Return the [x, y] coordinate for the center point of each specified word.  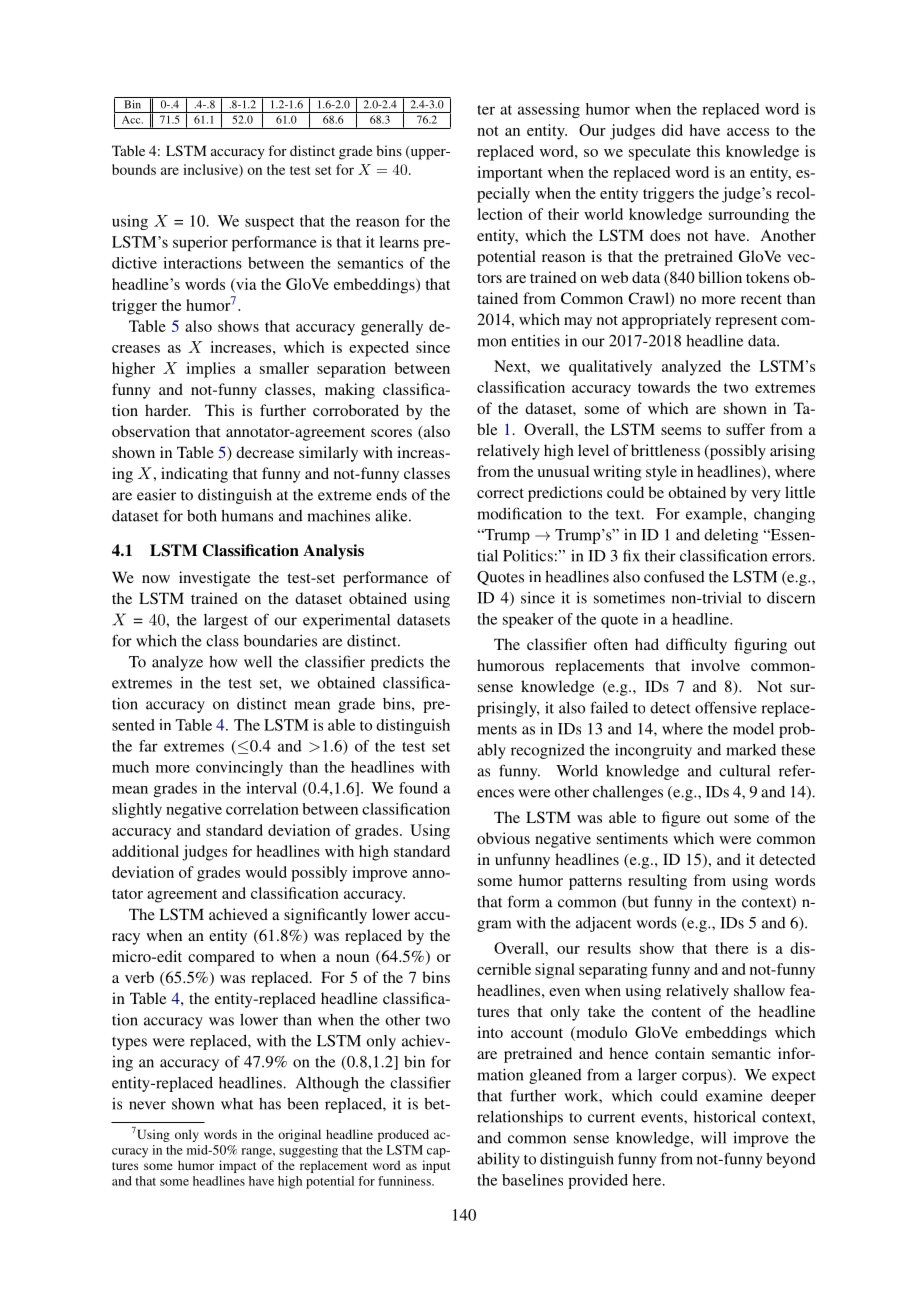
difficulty [696, 646]
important [510, 174]
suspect [269, 223]
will [713, 1138]
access [748, 132]
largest [226, 621]
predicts [397, 663]
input [436, 1166]
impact [238, 1166]
